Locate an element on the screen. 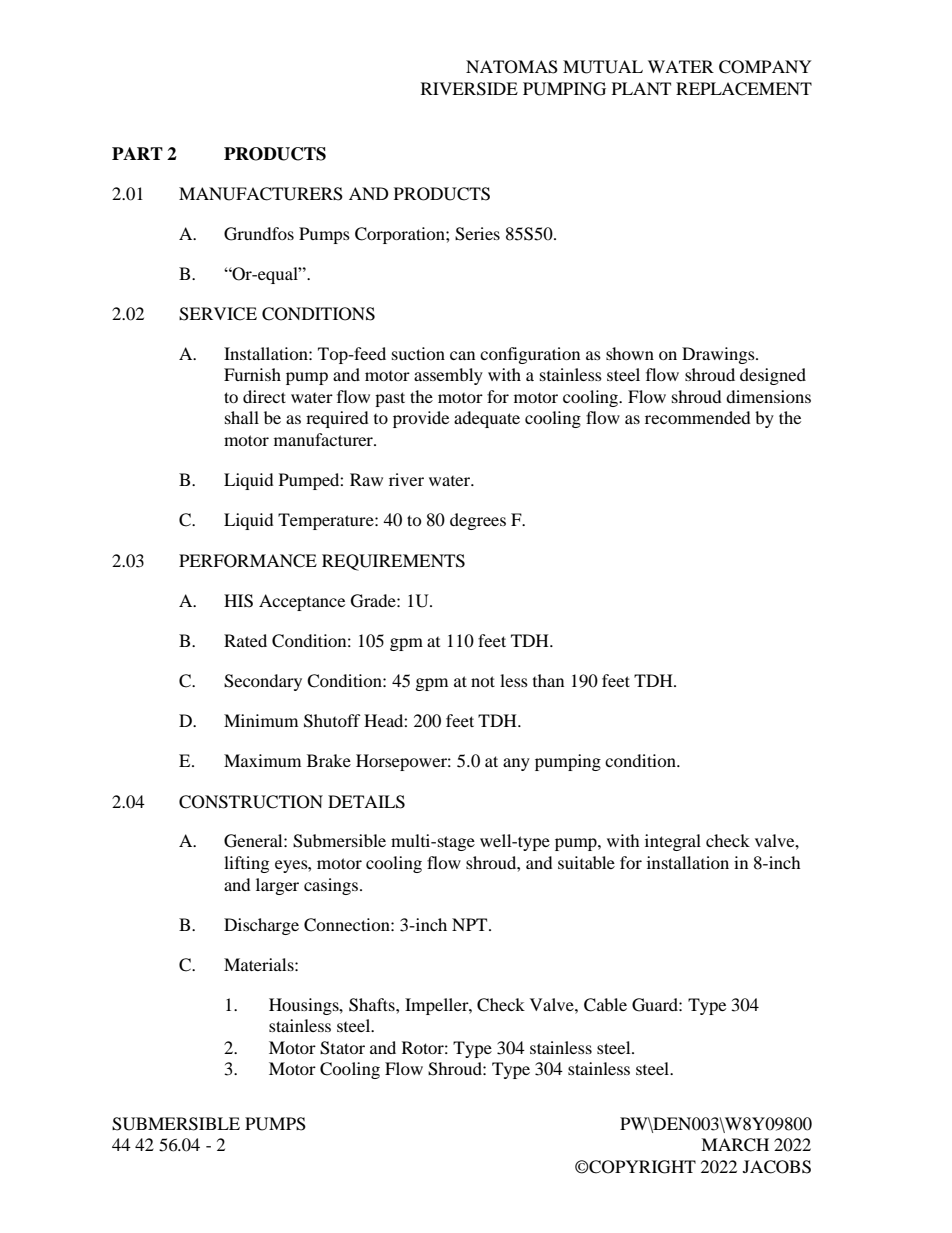  CONSTRUCTION is located at coordinates (251, 802).
